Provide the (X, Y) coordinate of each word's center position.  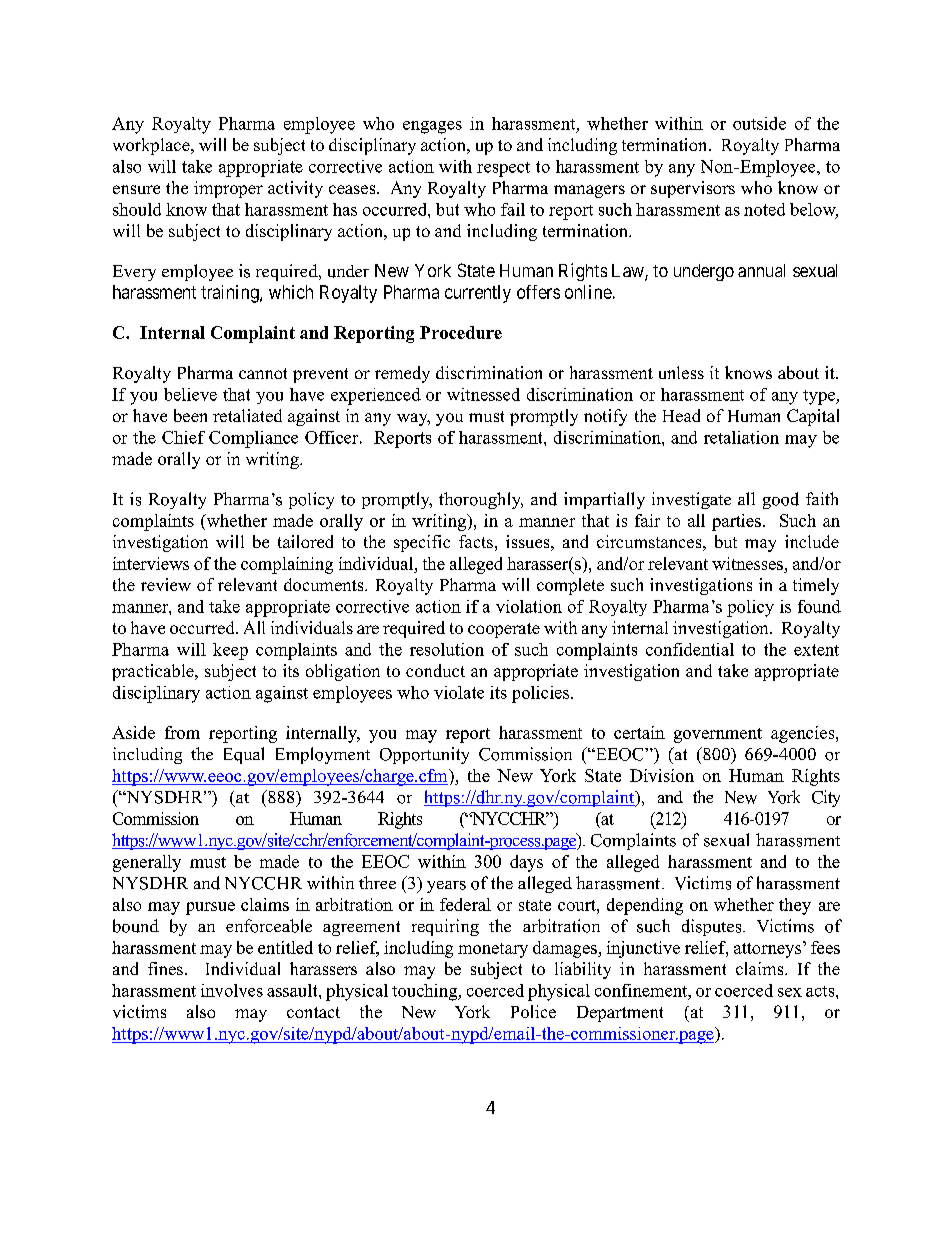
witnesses (747, 563)
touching (426, 992)
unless (681, 372)
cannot (263, 373)
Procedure (461, 332)
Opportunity (424, 755)
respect (503, 169)
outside (759, 123)
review (166, 584)
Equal (244, 755)
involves (232, 990)
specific (422, 543)
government (718, 735)
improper (228, 189)
